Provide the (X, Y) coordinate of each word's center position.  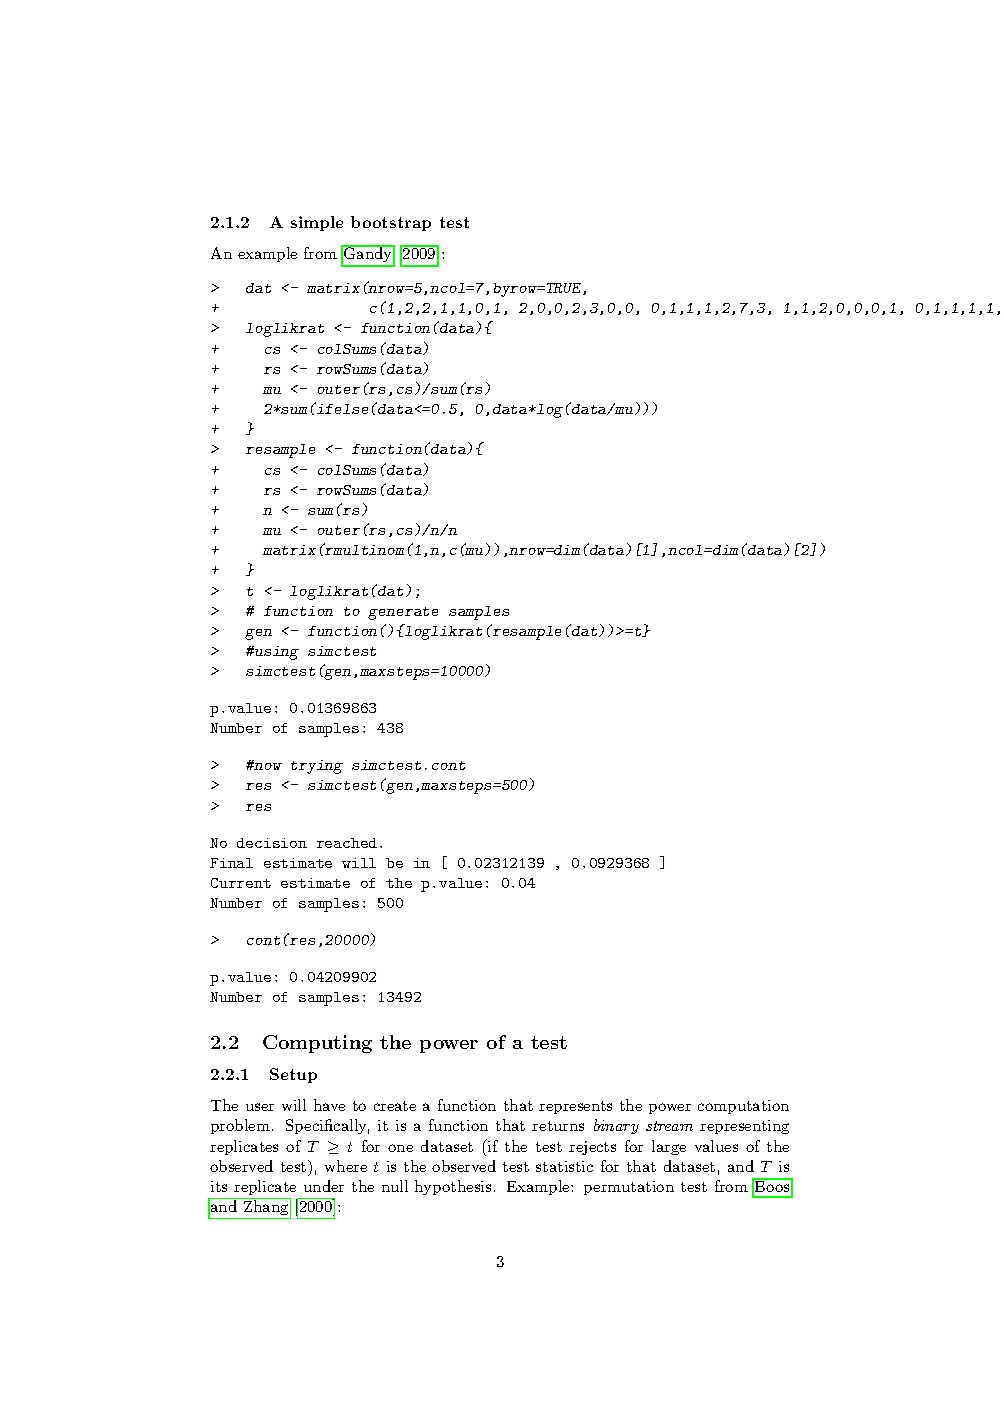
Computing (317, 1044)
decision (272, 843)
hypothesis (453, 1187)
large (669, 1147)
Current (241, 883)
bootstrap (391, 223)
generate (403, 613)
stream (669, 1126)
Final (231, 863)
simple (317, 223)
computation (743, 1107)
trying (317, 767)
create (395, 1106)
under (324, 1186)
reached (347, 843)
